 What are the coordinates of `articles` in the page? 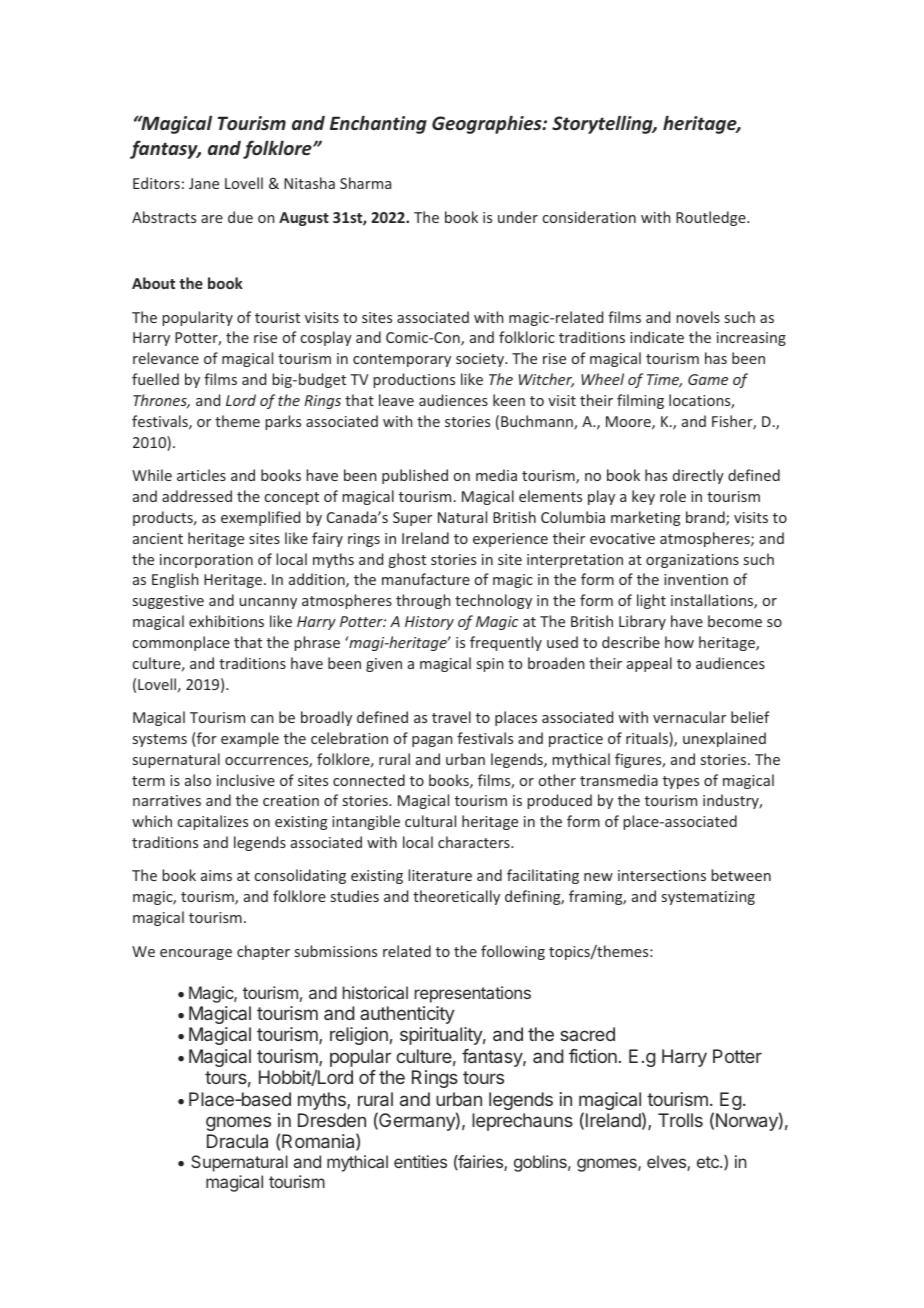 It's located at (201, 475).
